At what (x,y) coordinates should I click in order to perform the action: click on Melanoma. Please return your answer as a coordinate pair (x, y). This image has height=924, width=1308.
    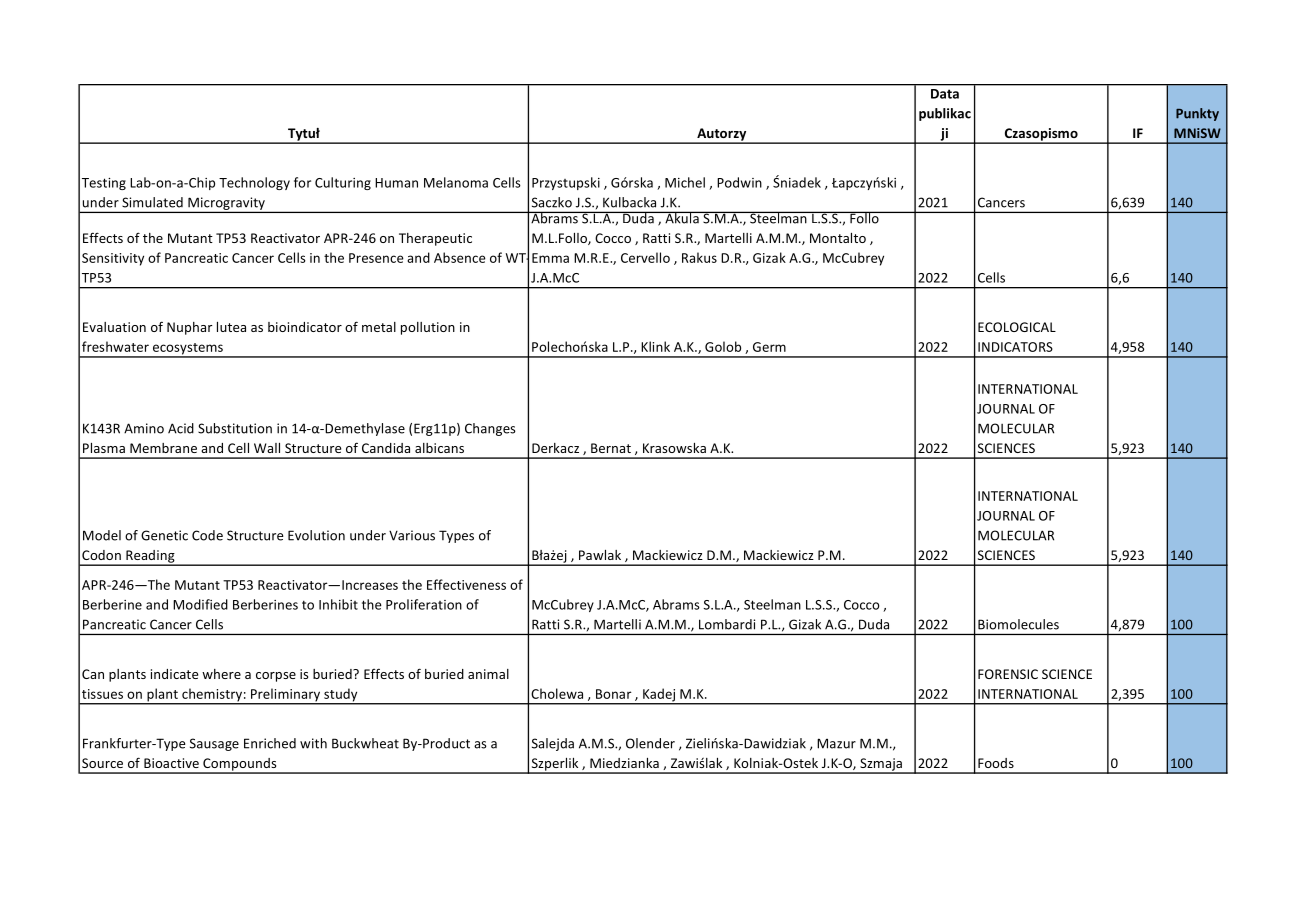
    Looking at the image, I should click on (456, 182).
